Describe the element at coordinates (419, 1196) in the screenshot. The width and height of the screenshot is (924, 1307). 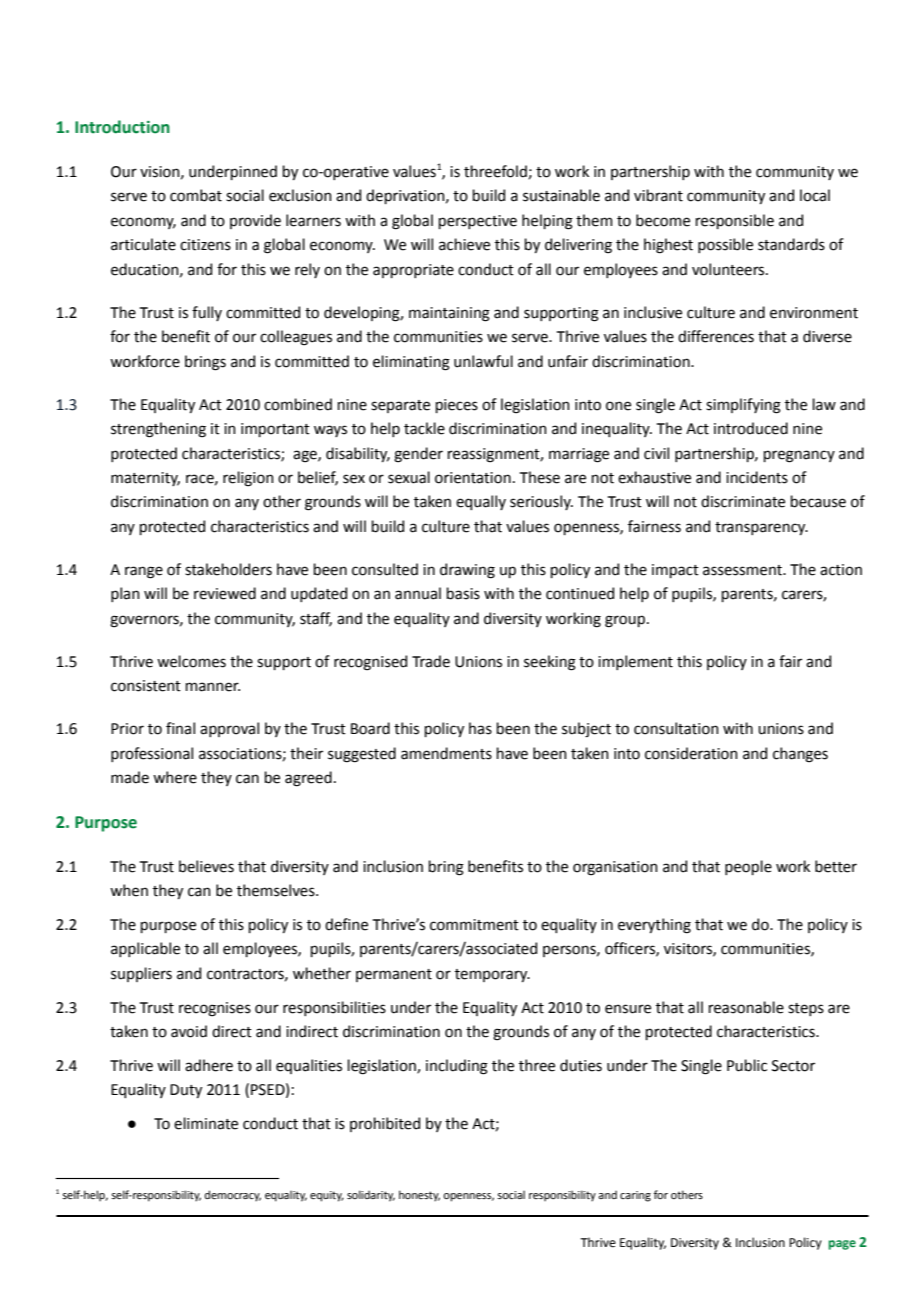
I see `honesty` at that location.
